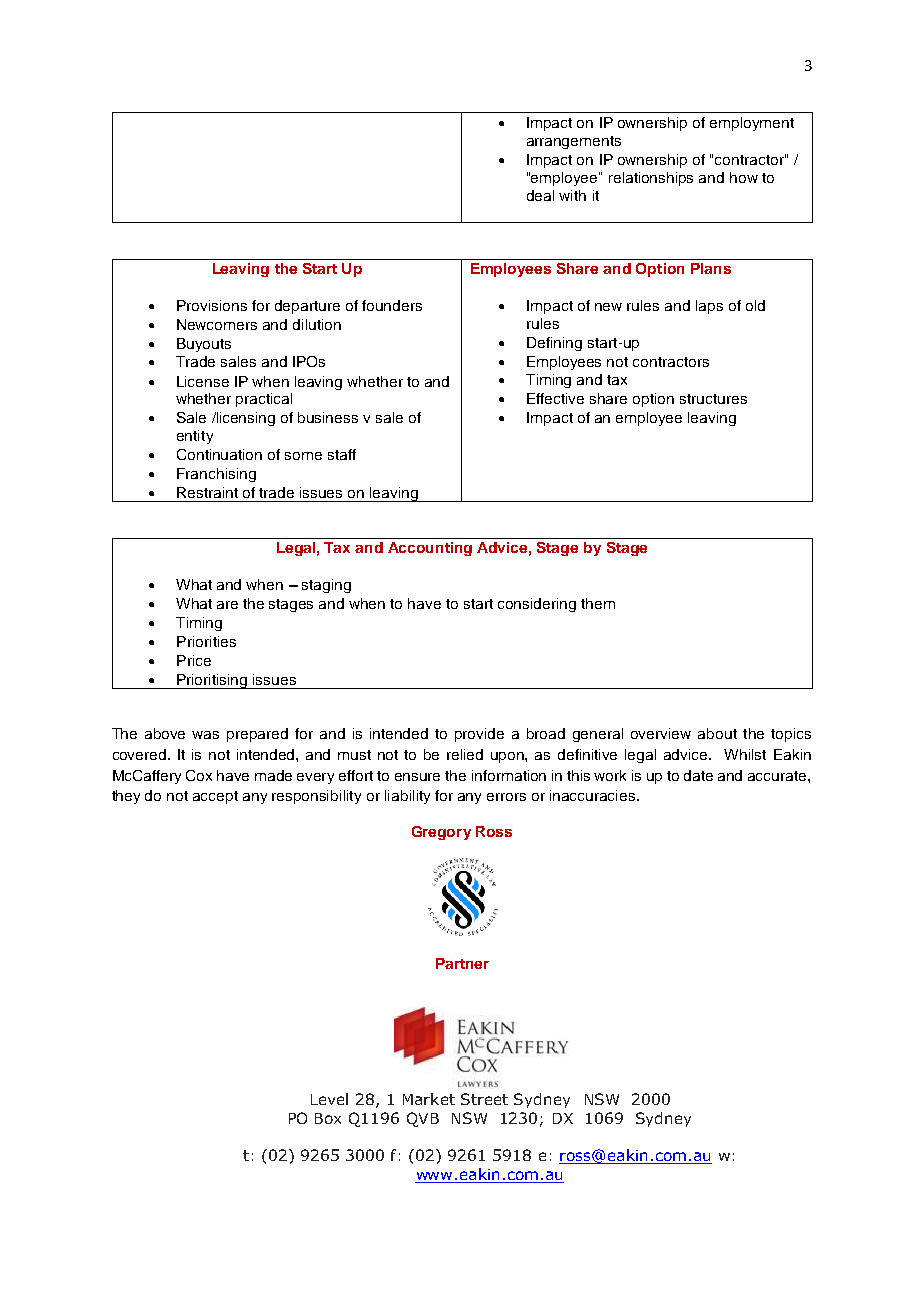 This page has height=1308, width=924. What do you see at coordinates (744, 177) in the page?
I see `how` at bounding box center [744, 177].
